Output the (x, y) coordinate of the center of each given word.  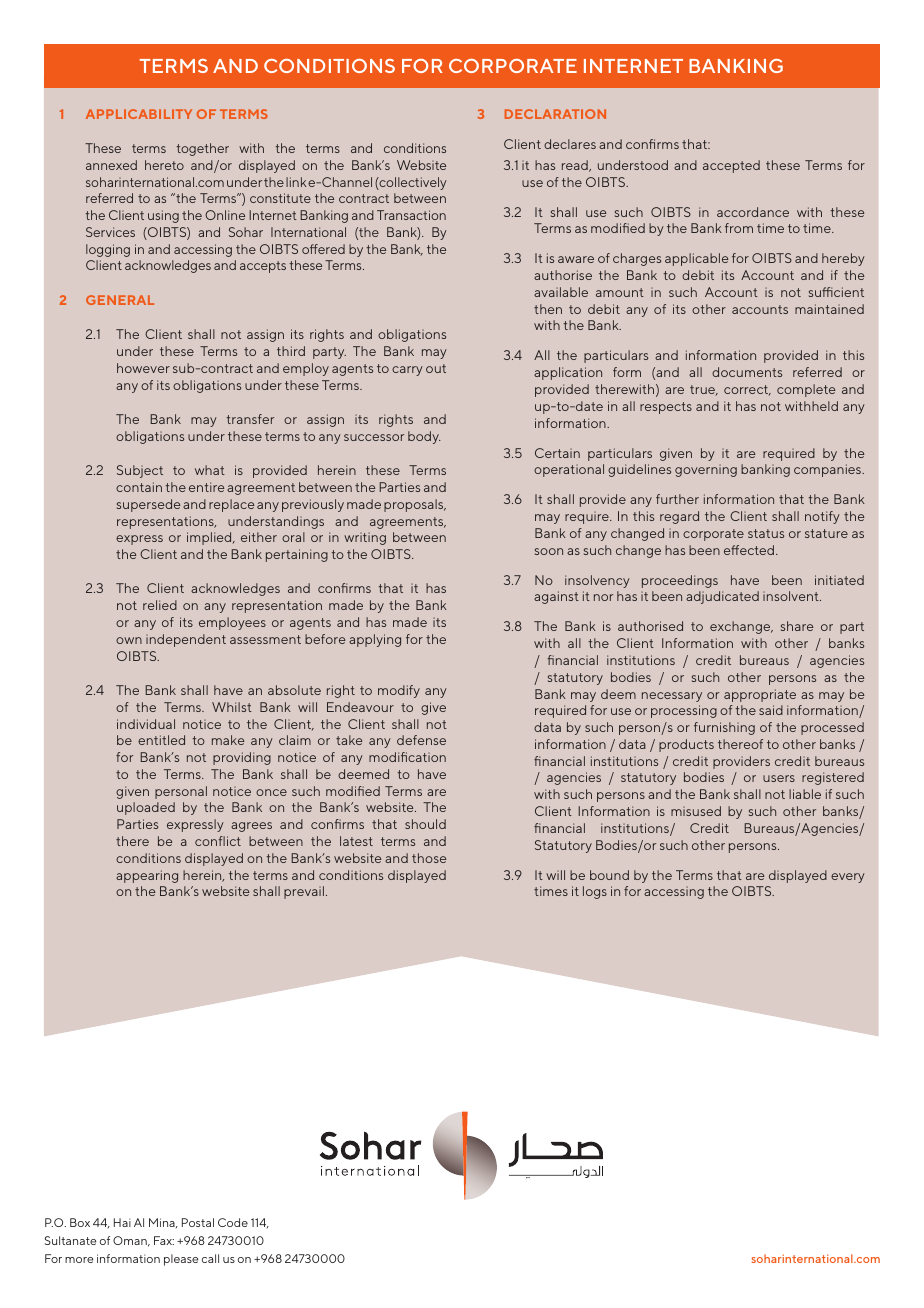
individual (146, 724)
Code (233, 1222)
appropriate (760, 695)
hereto (164, 165)
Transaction (411, 215)
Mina (163, 1223)
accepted (731, 166)
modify (399, 691)
